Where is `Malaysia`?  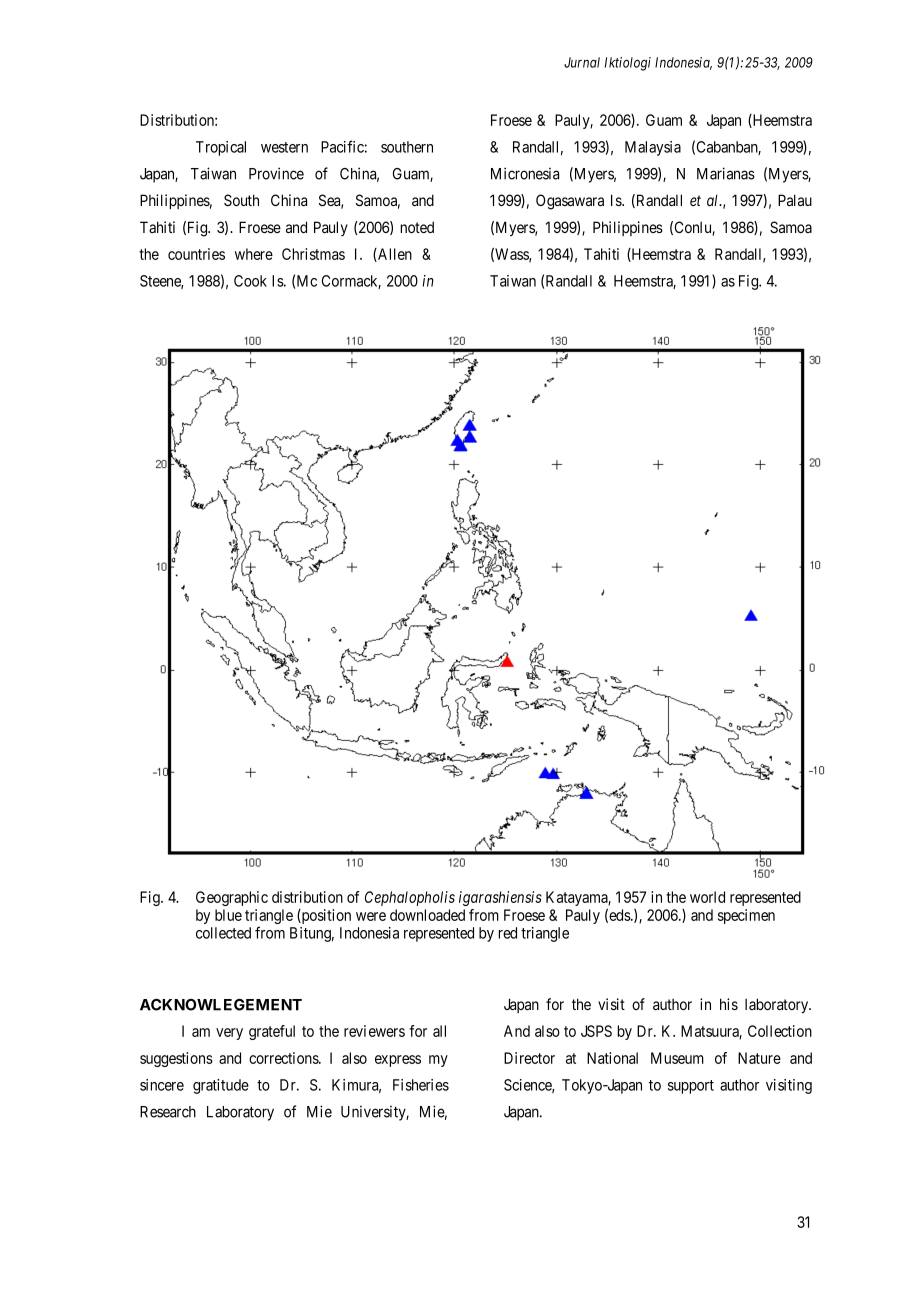 Malaysia is located at coordinates (653, 148).
